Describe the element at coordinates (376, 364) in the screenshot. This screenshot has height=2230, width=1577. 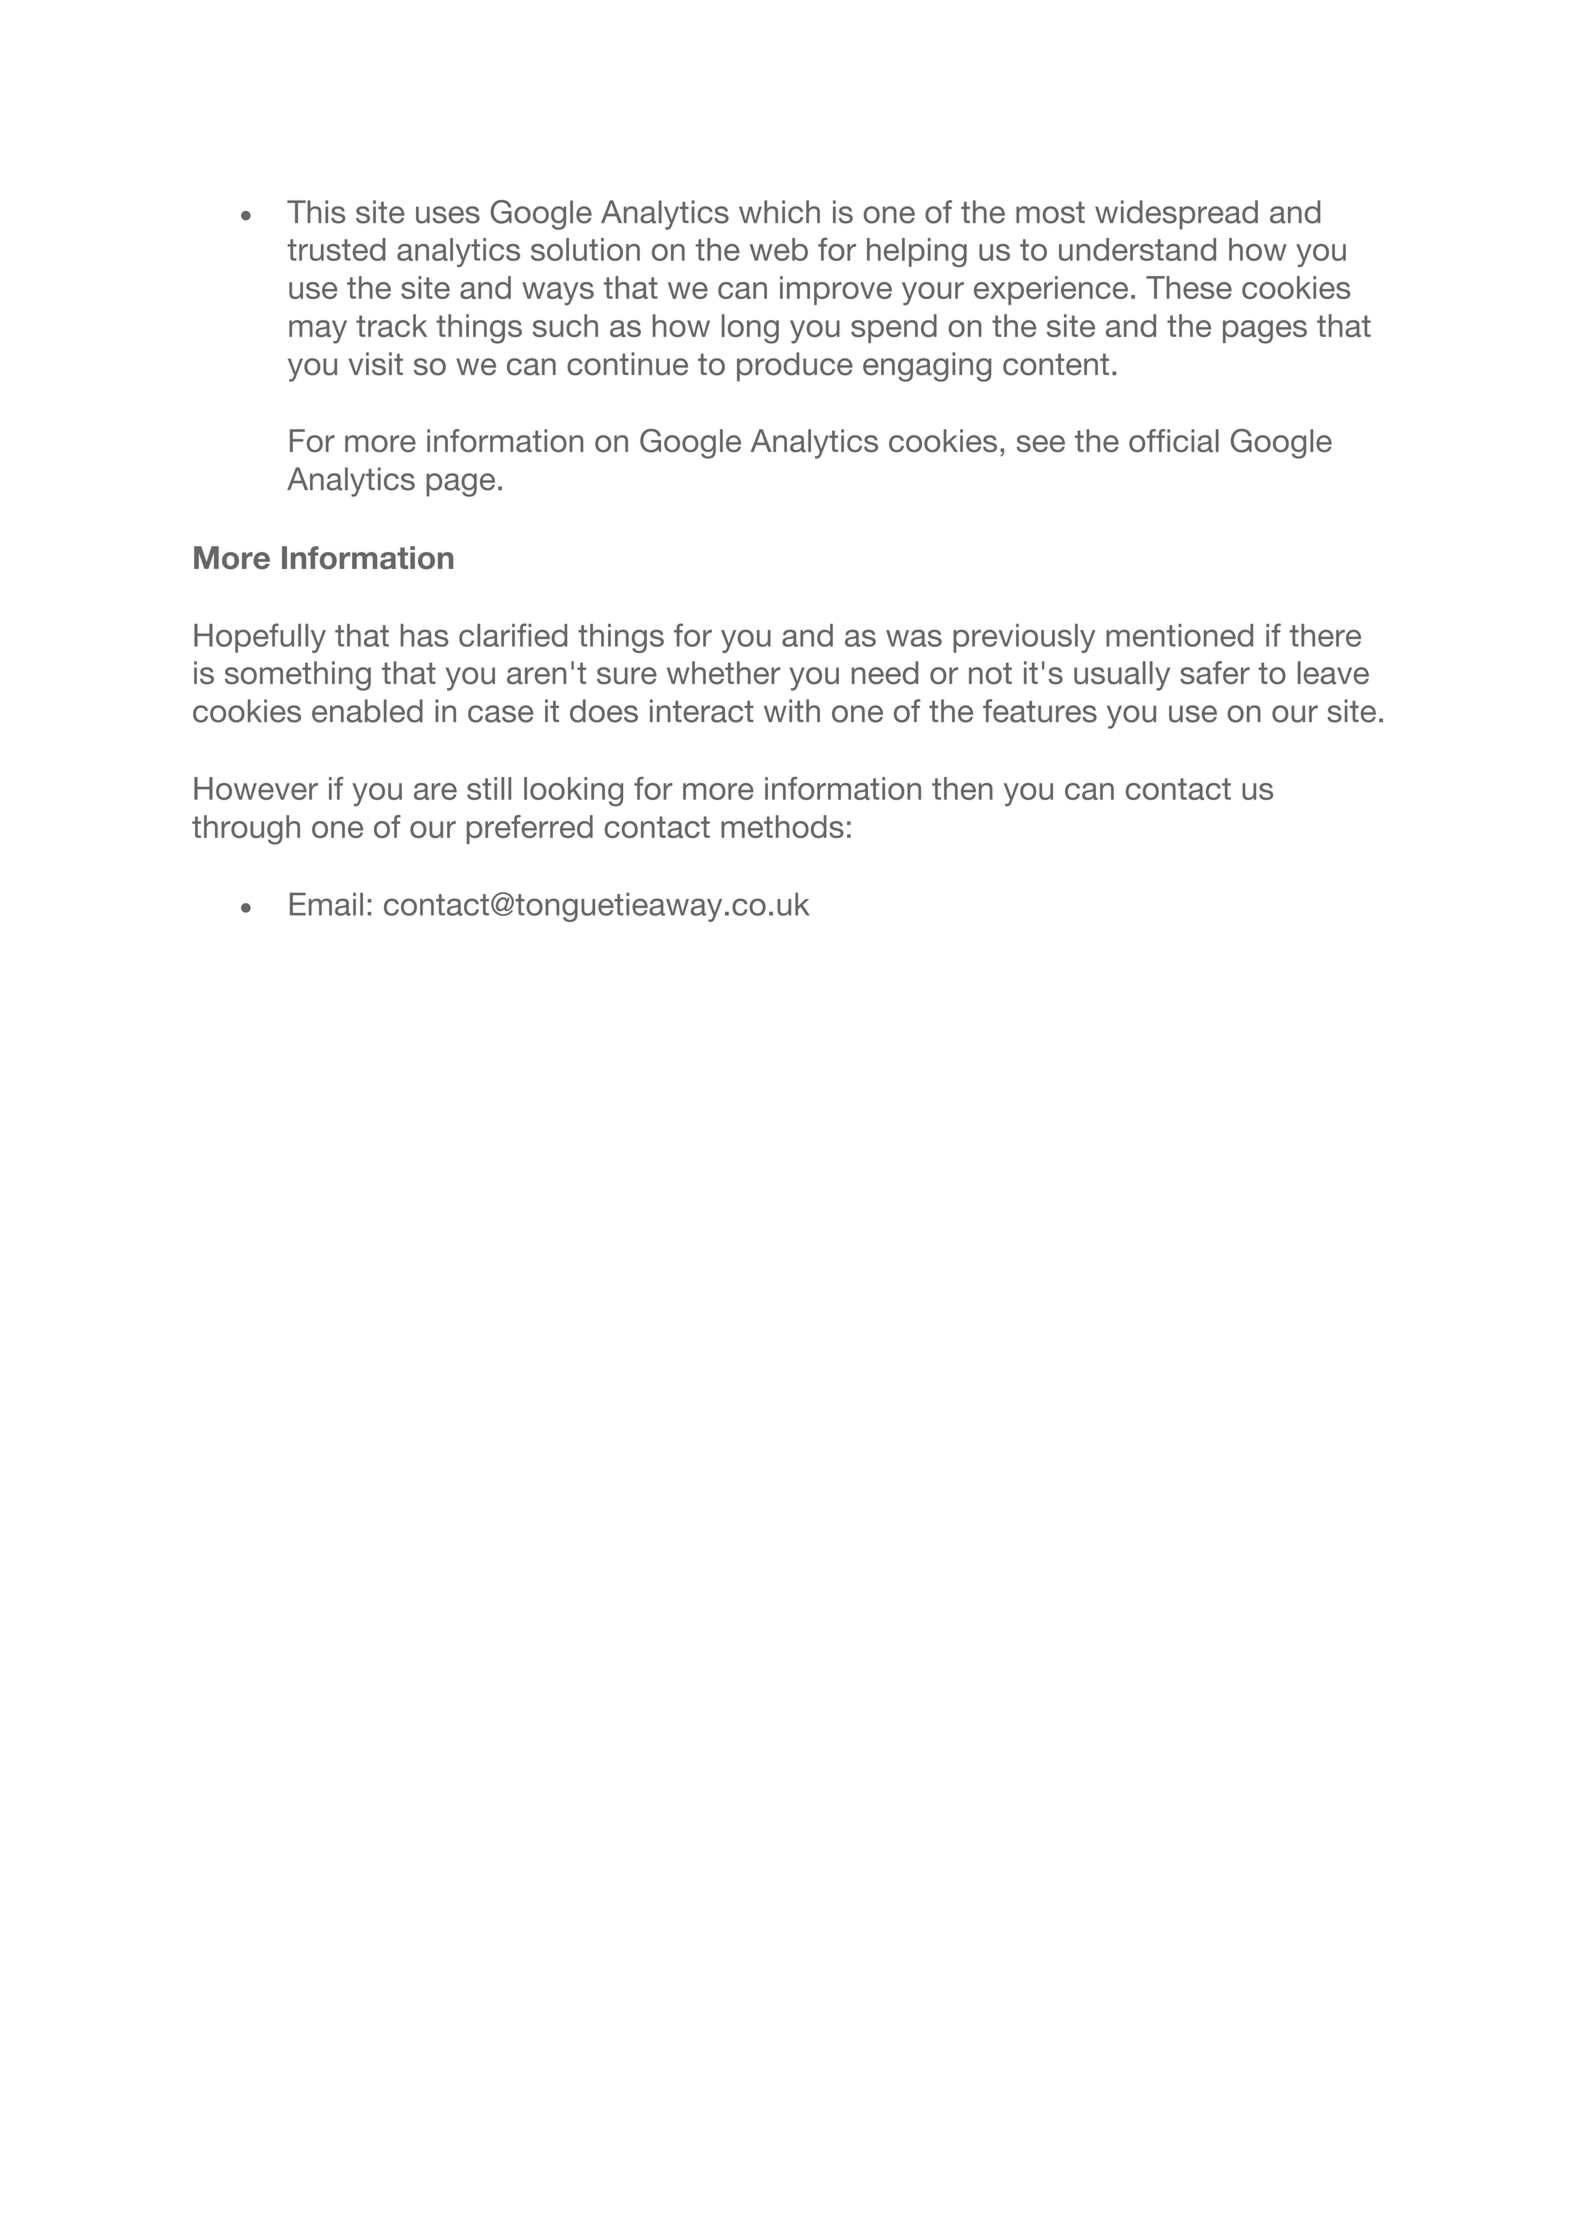
I see `visit` at that location.
